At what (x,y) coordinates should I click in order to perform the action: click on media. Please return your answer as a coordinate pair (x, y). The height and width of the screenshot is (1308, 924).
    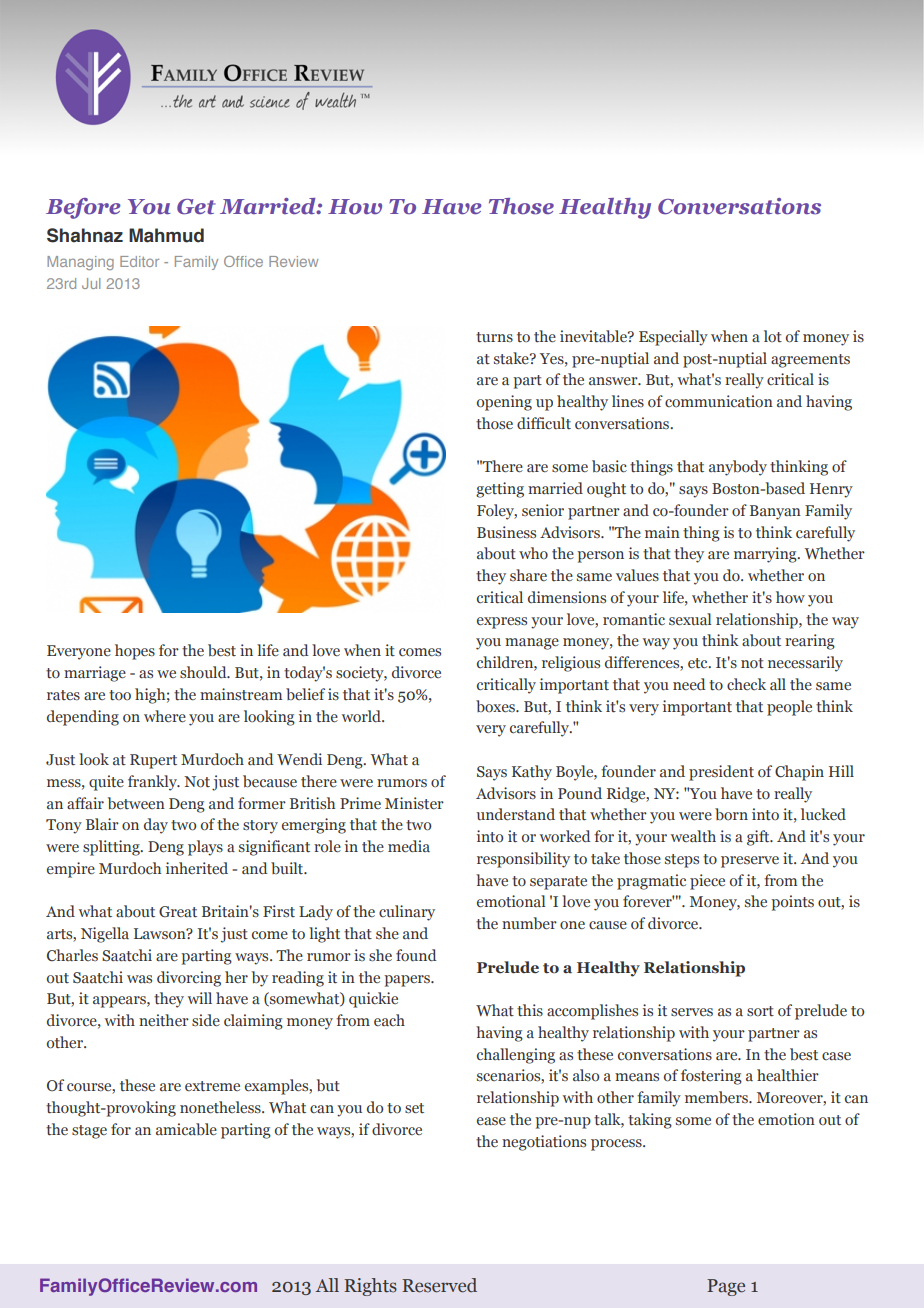
    Looking at the image, I should click on (409, 846).
